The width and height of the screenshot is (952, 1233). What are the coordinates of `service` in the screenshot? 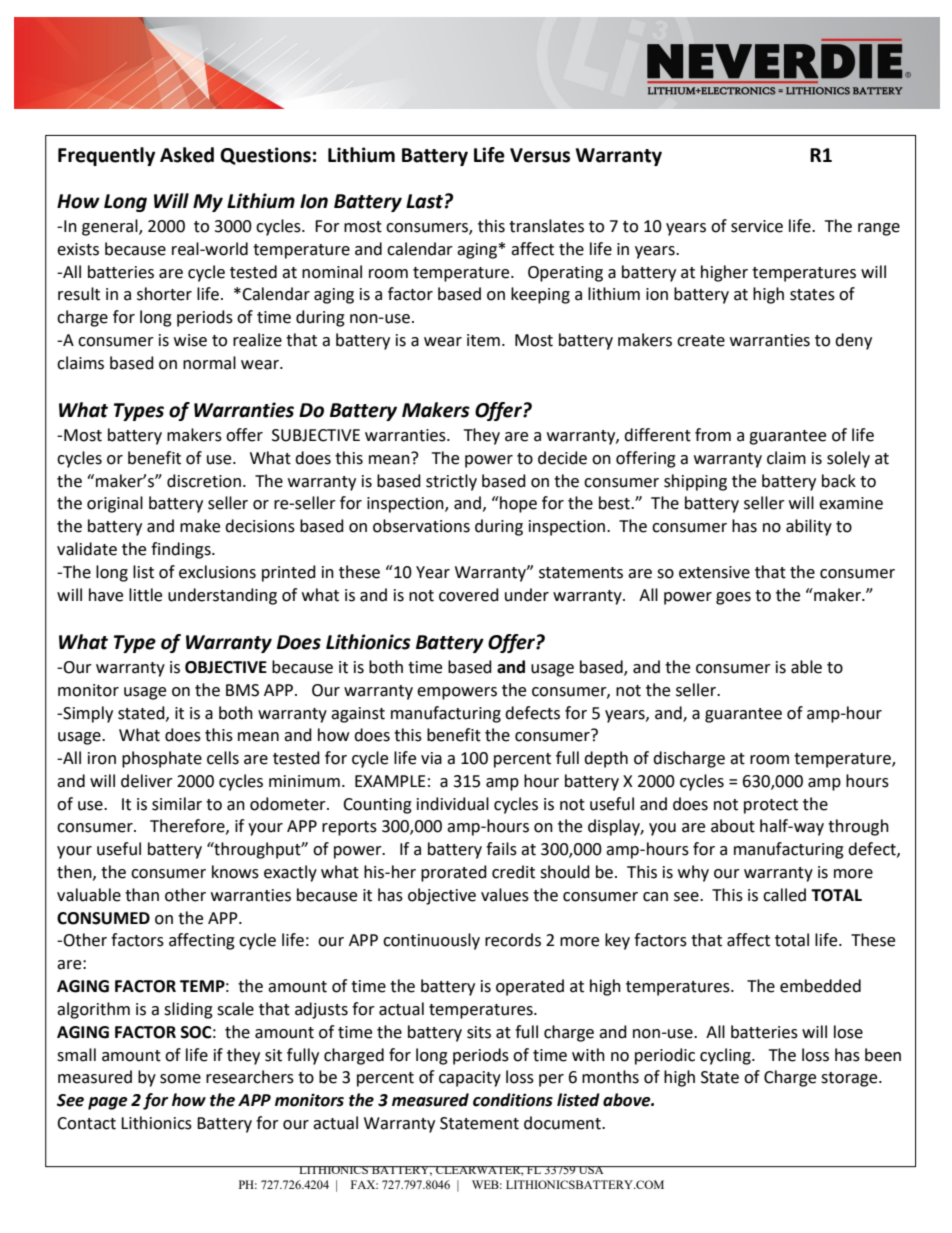 It's located at (757, 226).
